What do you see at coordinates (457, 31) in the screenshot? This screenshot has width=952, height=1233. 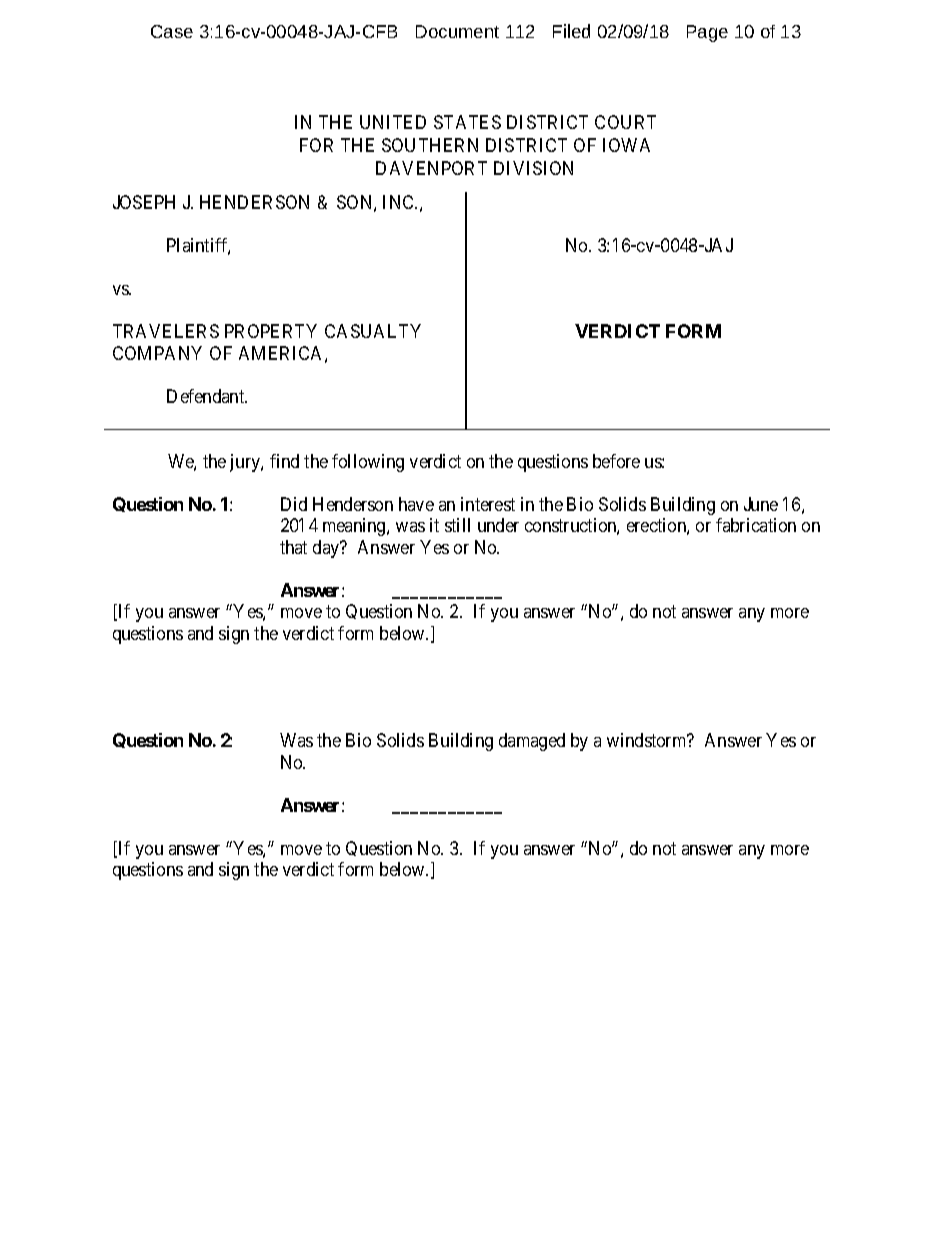 I see `Document` at bounding box center [457, 31].
